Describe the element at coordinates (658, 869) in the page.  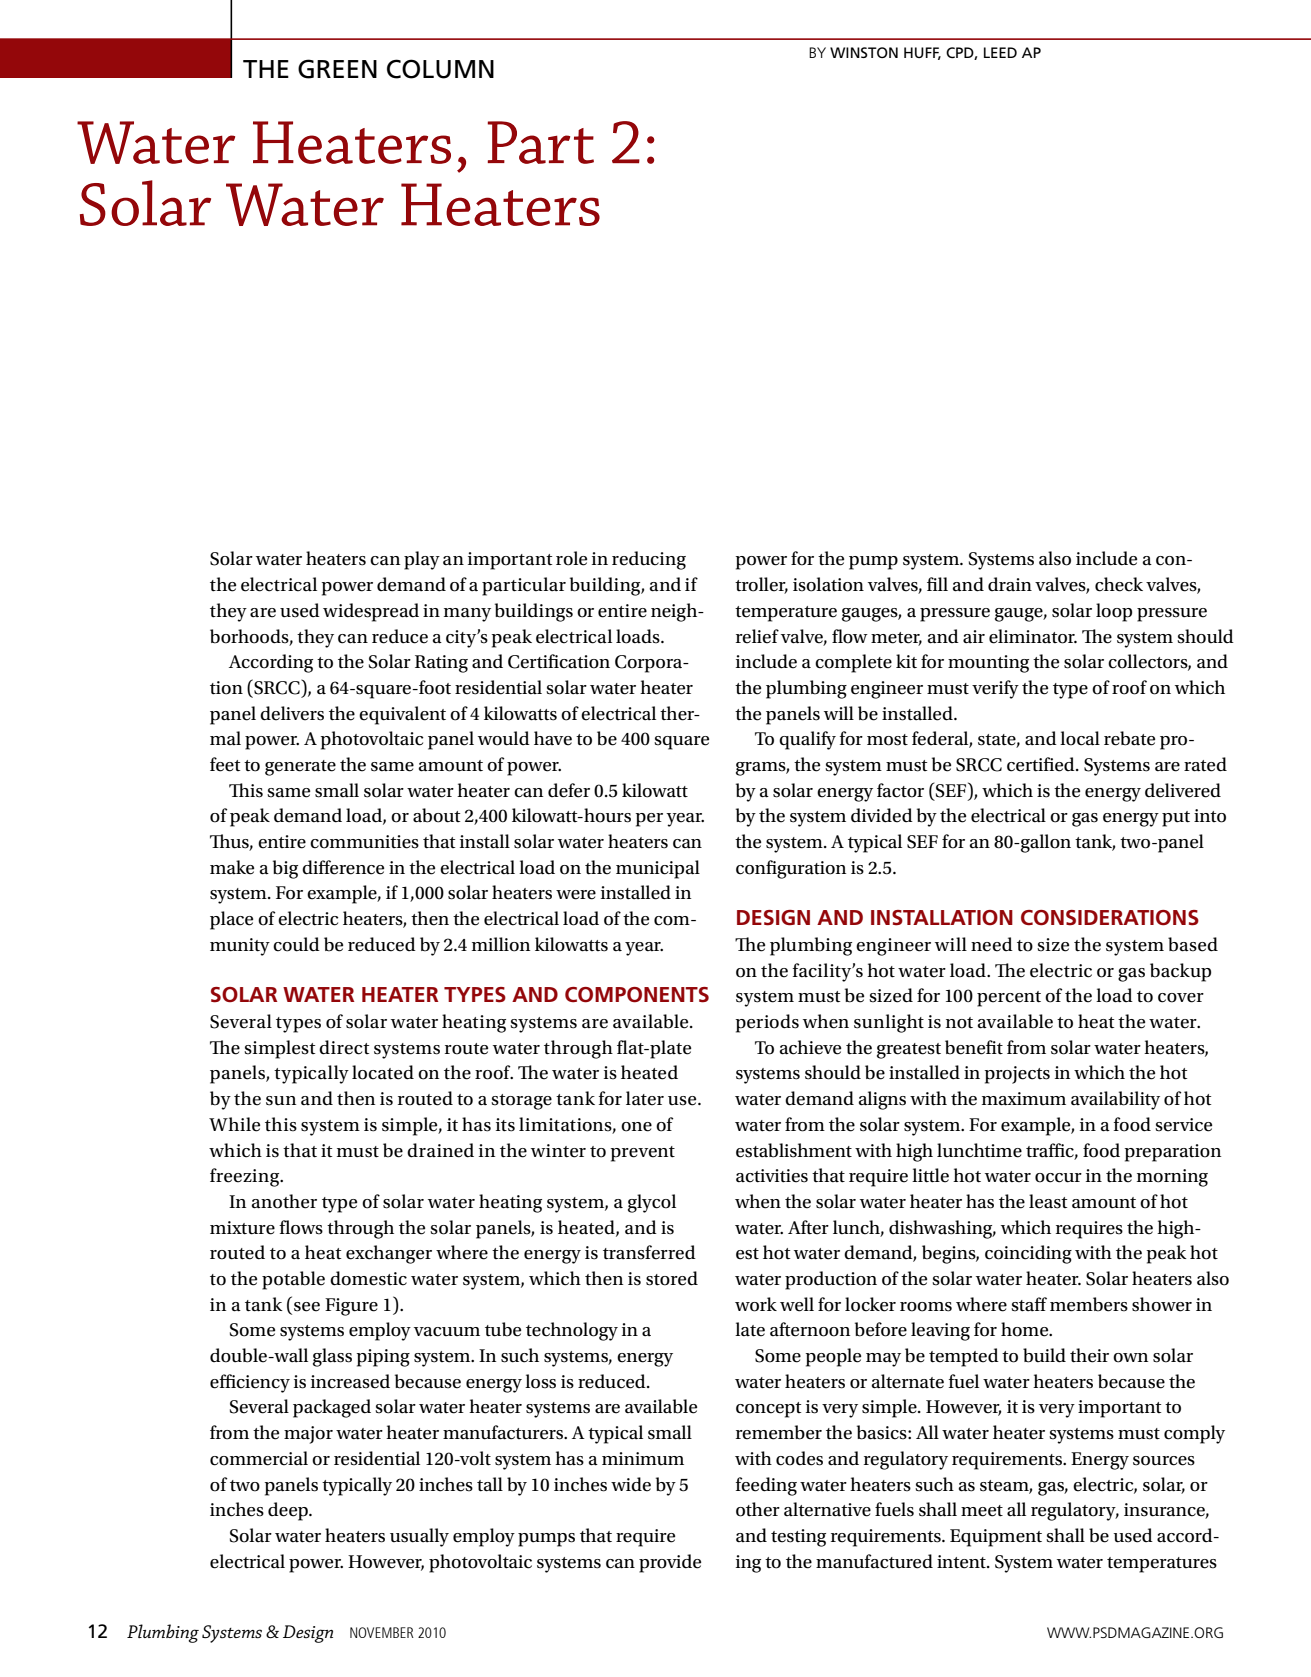
I see `municipal` at that location.
